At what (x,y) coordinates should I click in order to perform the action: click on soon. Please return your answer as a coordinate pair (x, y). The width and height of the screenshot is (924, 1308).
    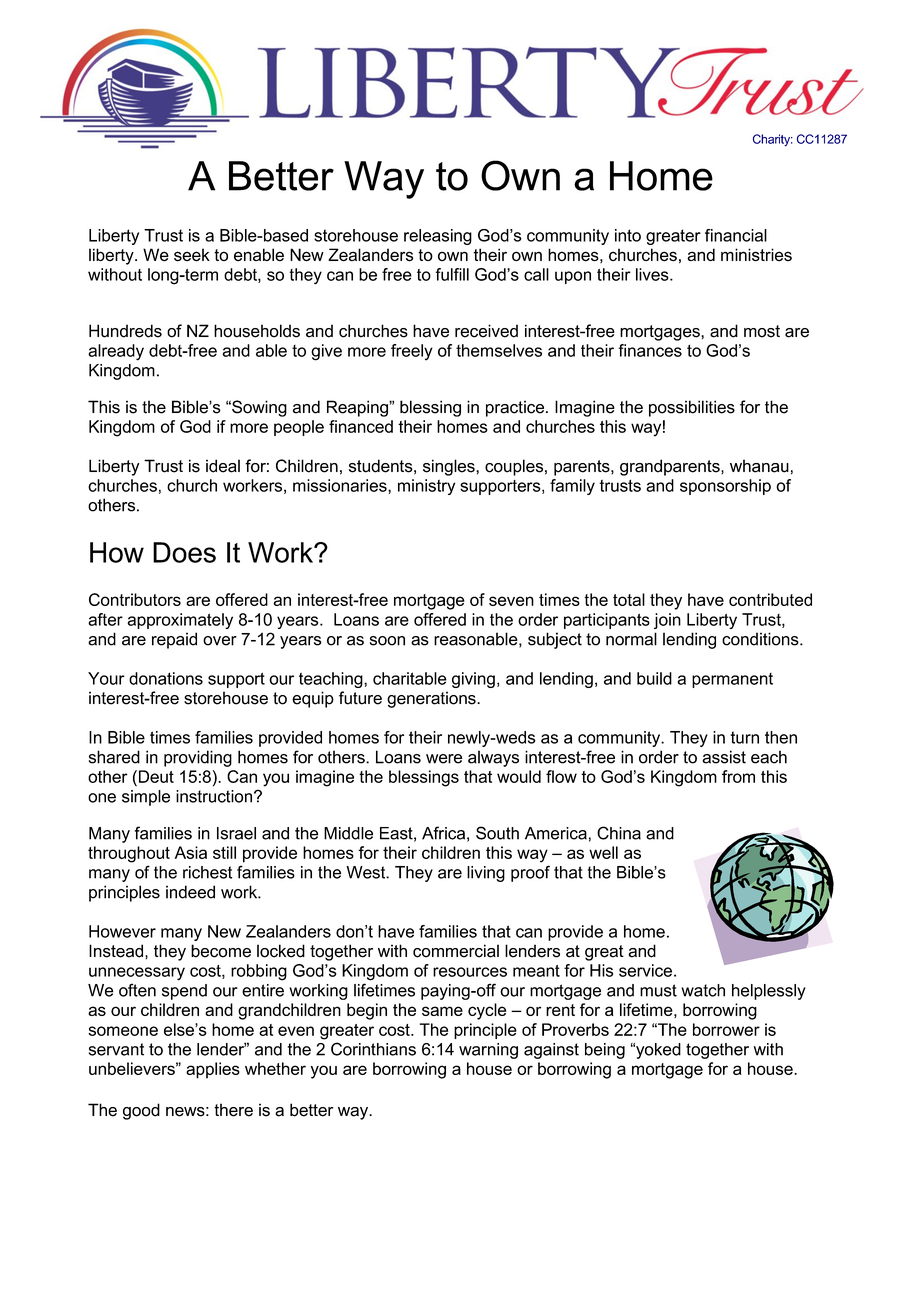
    Looking at the image, I should click on (387, 641).
